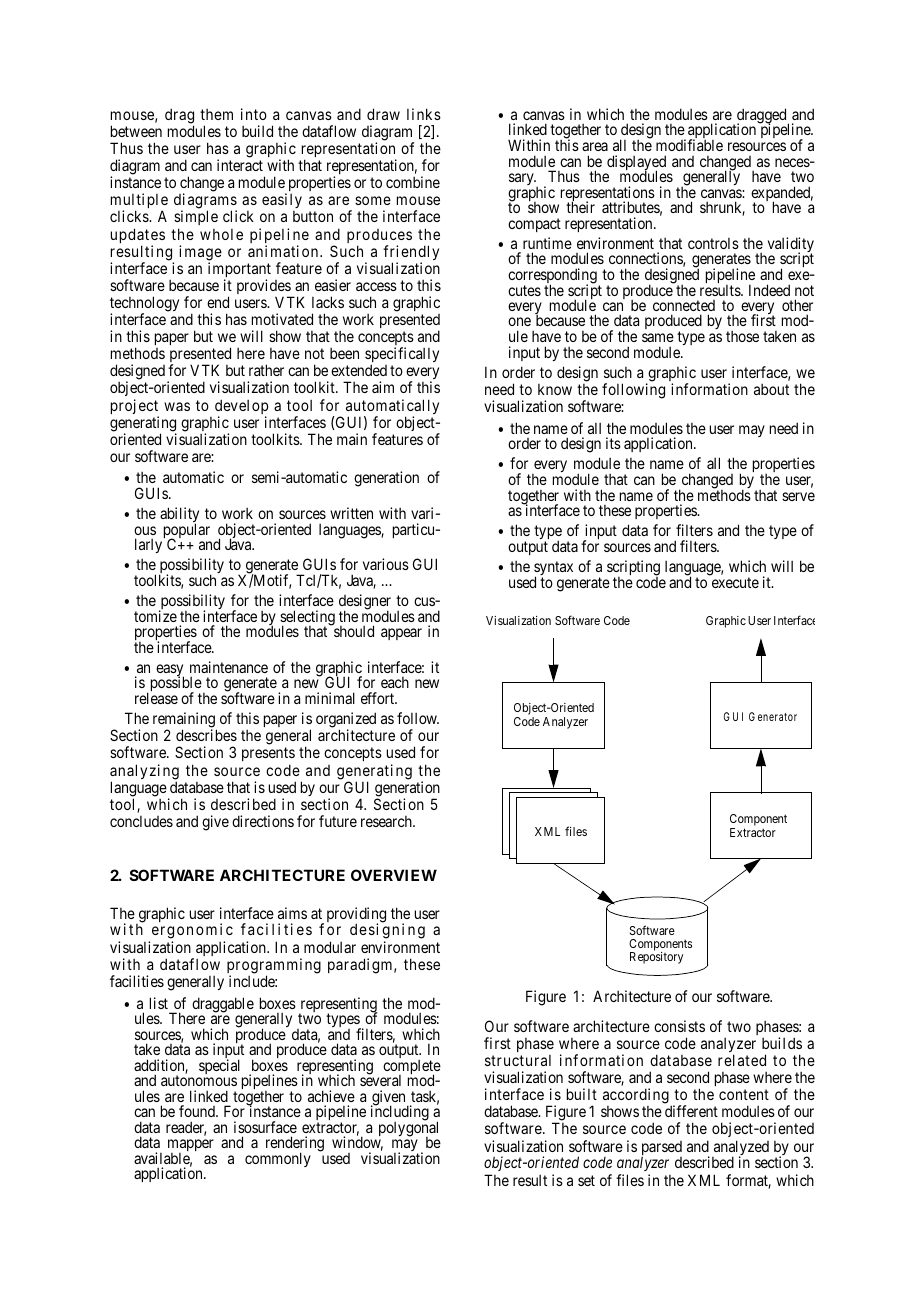  I want to click on modifiable, so click(689, 145).
